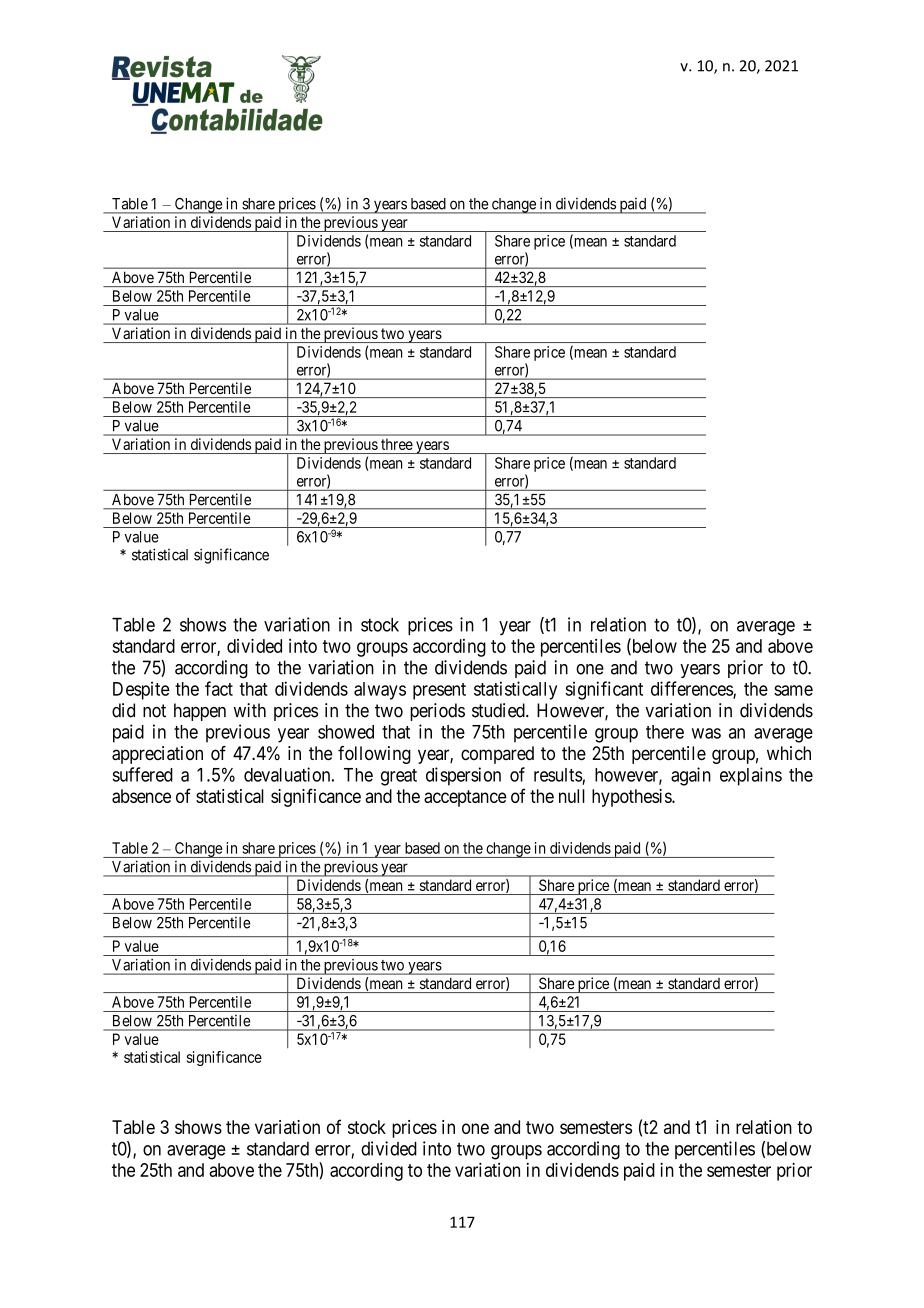 Image resolution: width=924 pixels, height=1308 pixels. I want to click on acceptance, so click(465, 798).
